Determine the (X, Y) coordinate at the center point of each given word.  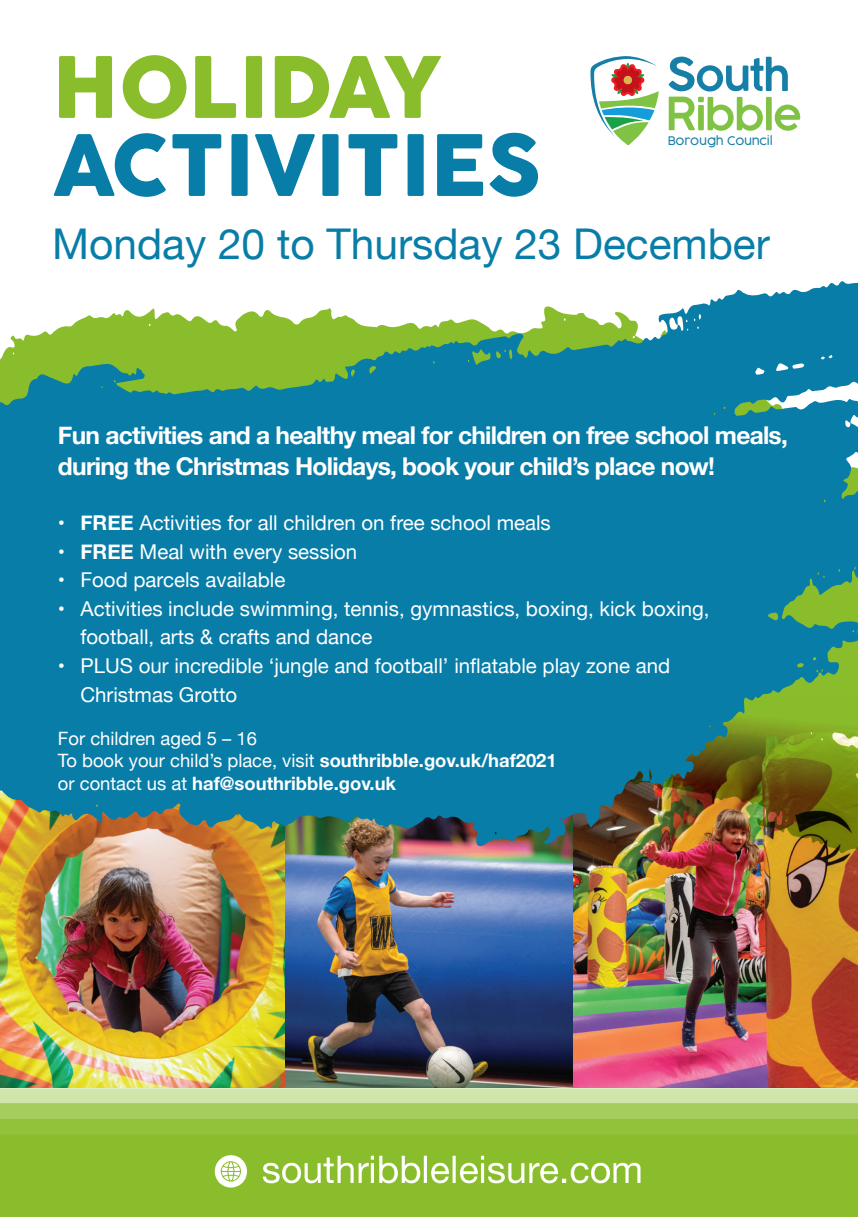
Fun (79, 436)
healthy (316, 437)
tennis (372, 608)
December (673, 244)
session (322, 552)
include (201, 609)
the (152, 466)
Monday (130, 248)
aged (181, 740)
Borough (695, 141)
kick (618, 608)
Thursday (414, 248)
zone (608, 668)
